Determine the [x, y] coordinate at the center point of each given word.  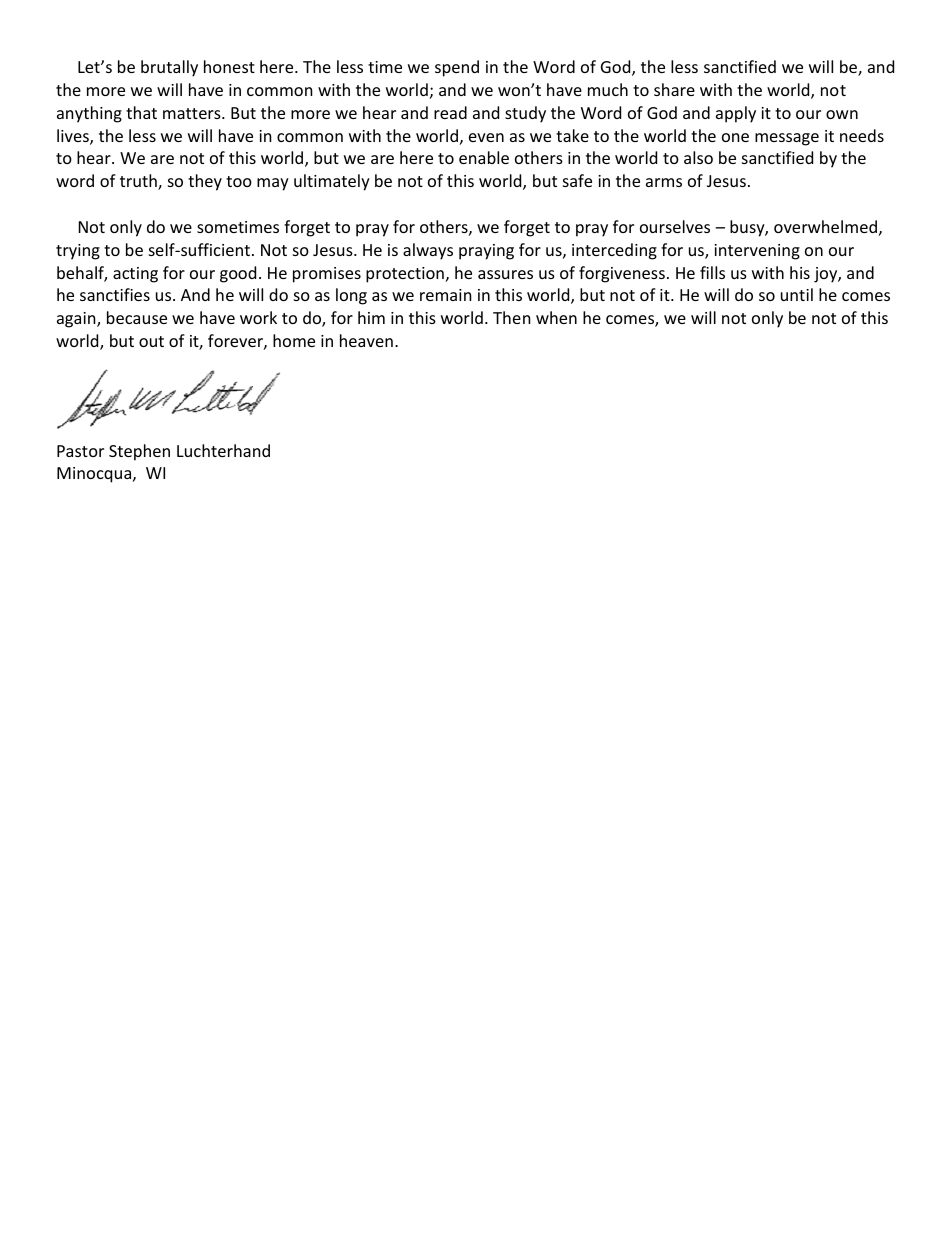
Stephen [139, 452]
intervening [757, 252]
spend [457, 68]
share [674, 89]
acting [135, 275]
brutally [169, 68]
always [428, 251]
